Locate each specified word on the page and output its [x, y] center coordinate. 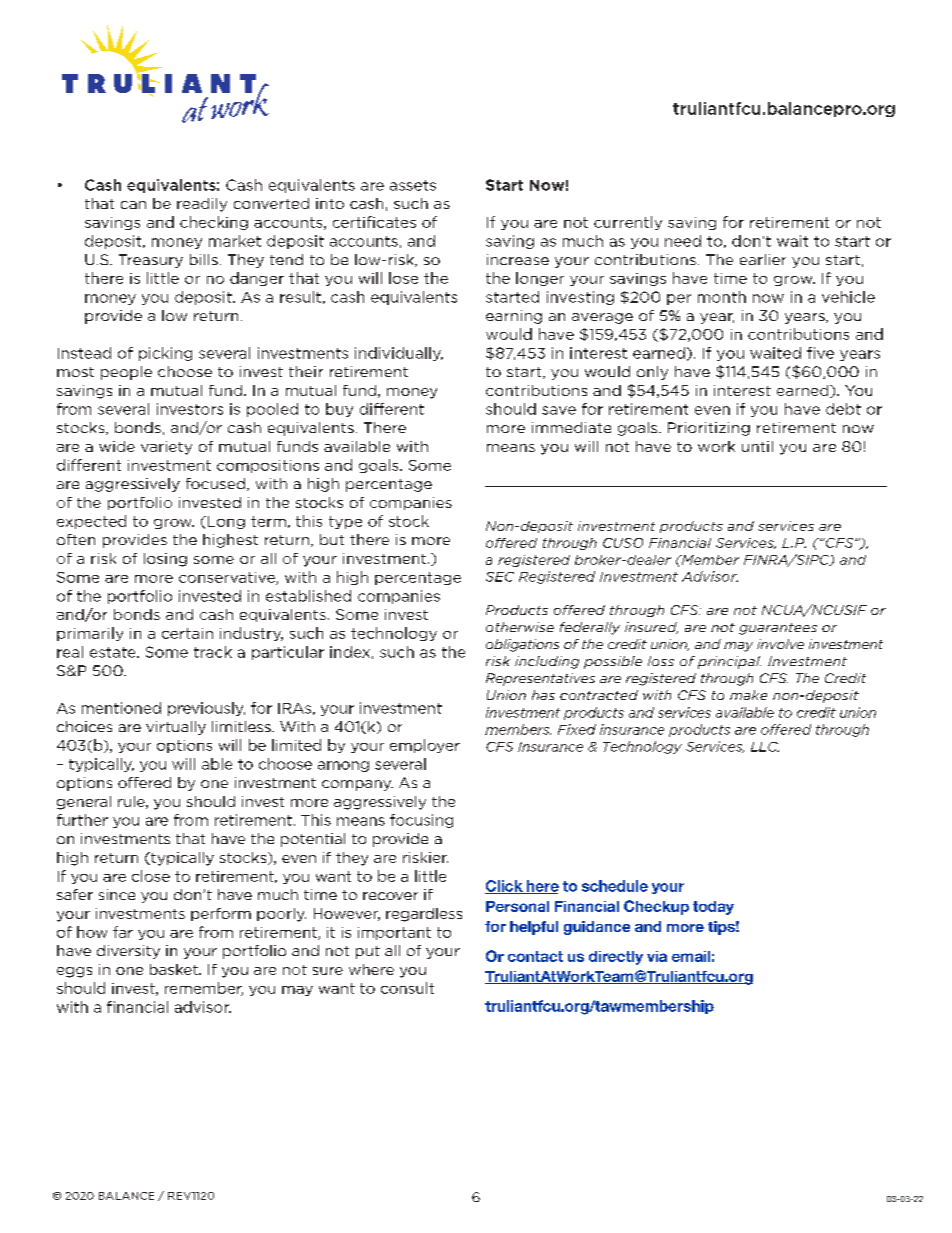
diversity [128, 952]
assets [413, 185]
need [683, 241]
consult [407, 988]
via [657, 956]
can [133, 205]
